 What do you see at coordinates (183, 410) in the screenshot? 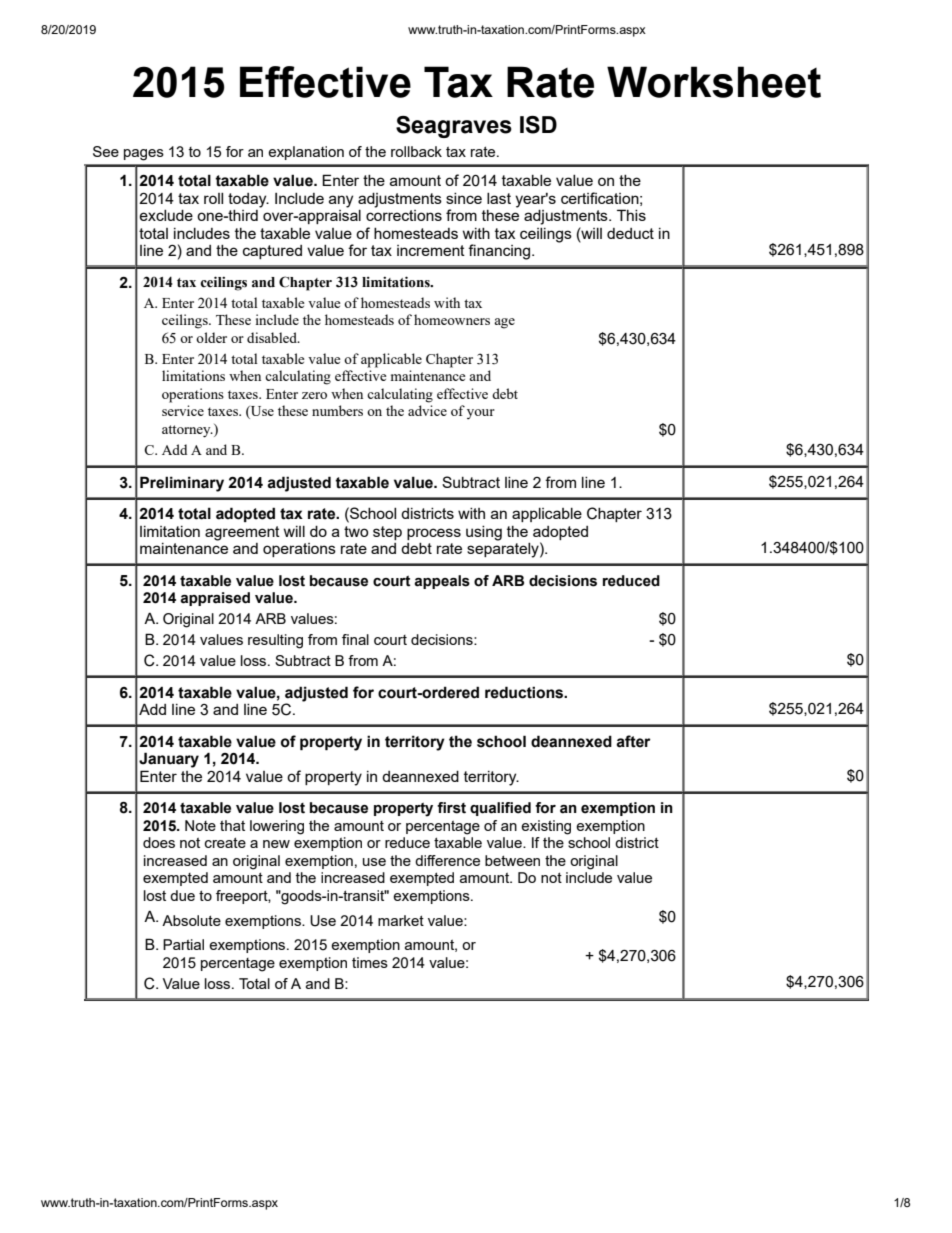
I see `service` at bounding box center [183, 410].
